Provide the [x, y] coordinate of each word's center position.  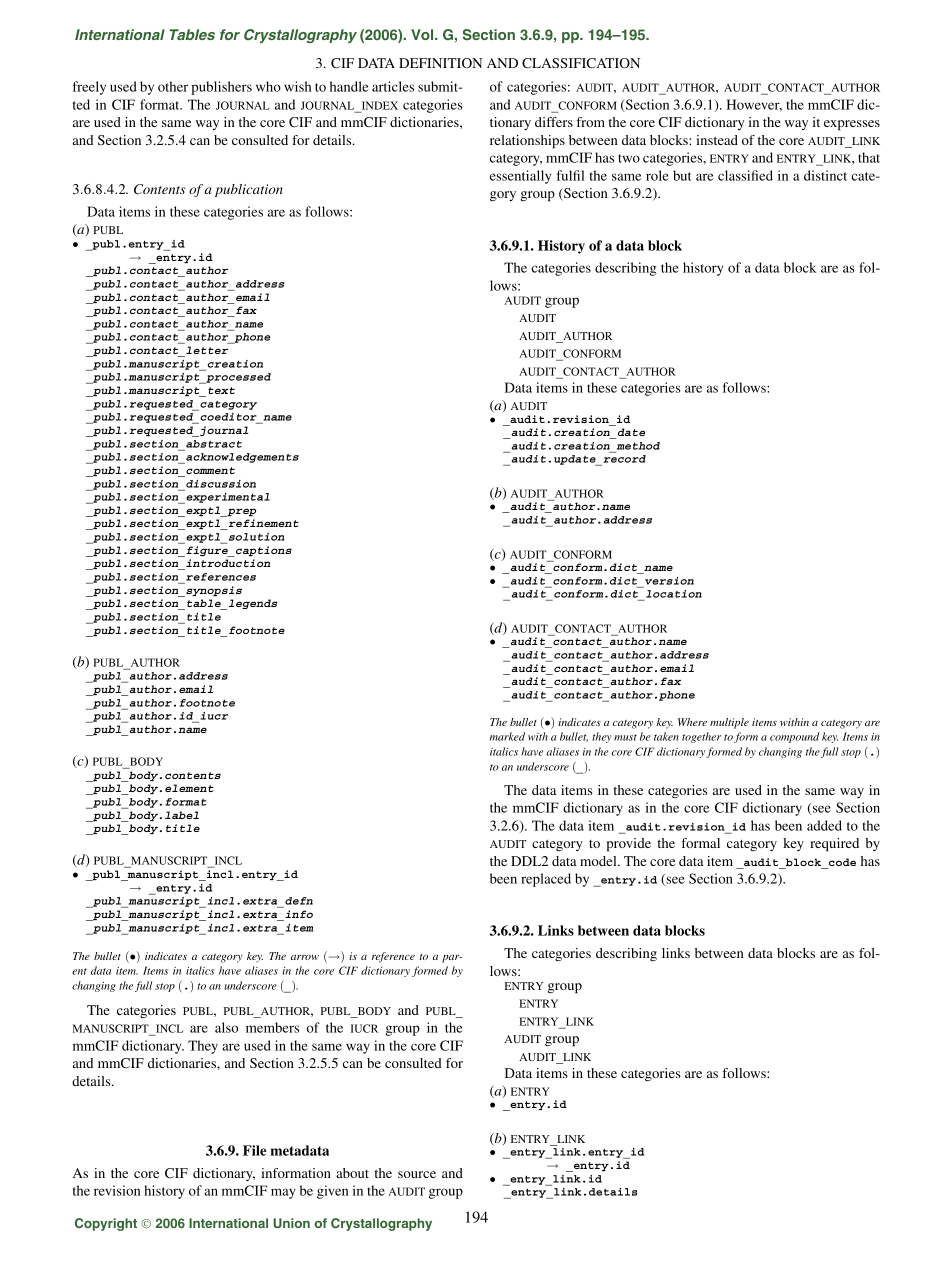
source [417, 1174]
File [254, 1150]
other [173, 86]
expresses [852, 125]
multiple [729, 723]
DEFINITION [440, 63]
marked [507, 736]
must [625, 737]
